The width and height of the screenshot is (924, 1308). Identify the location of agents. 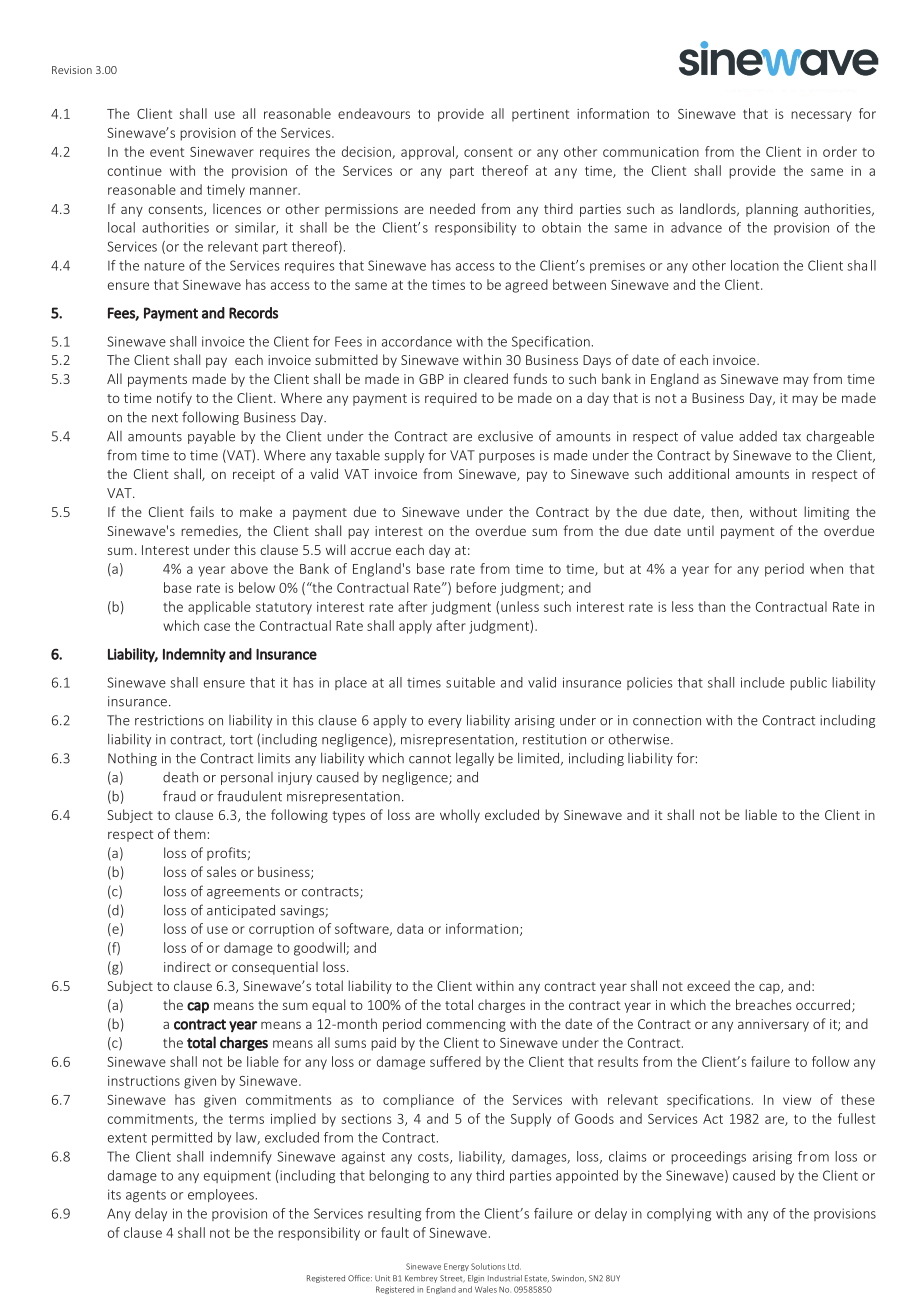
(146, 1196).
